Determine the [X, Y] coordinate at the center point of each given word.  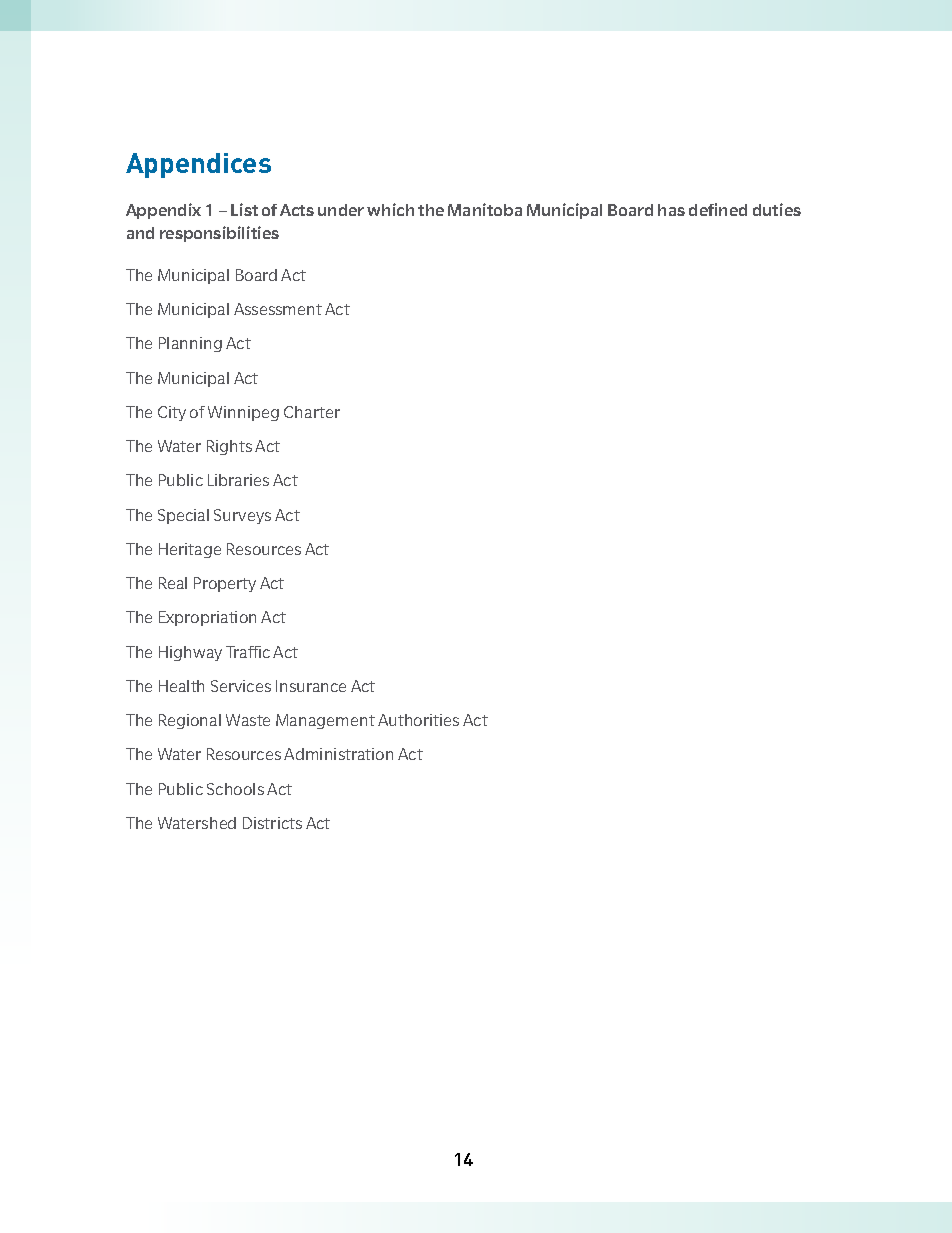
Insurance [311, 686]
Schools [235, 789]
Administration [338, 754]
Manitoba [485, 209]
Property [225, 584]
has [671, 210]
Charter [312, 412]
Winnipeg [243, 413]
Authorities [418, 720]
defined [718, 209]
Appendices [198, 165]
